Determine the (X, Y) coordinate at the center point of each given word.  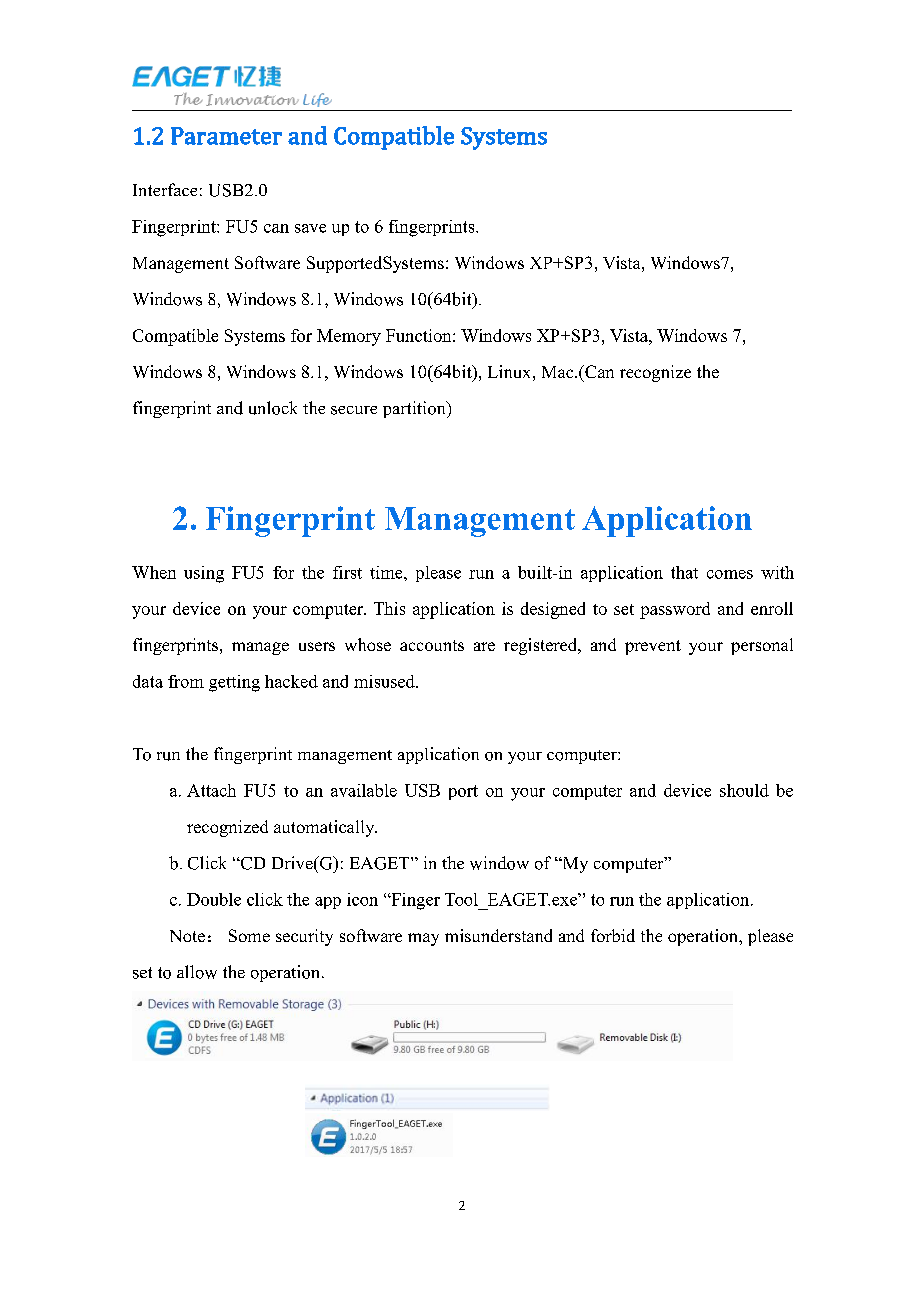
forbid (613, 935)
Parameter (226, 136)
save (310, 228)
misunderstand (498, 935)
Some (249, 935)
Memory (349, 337)
